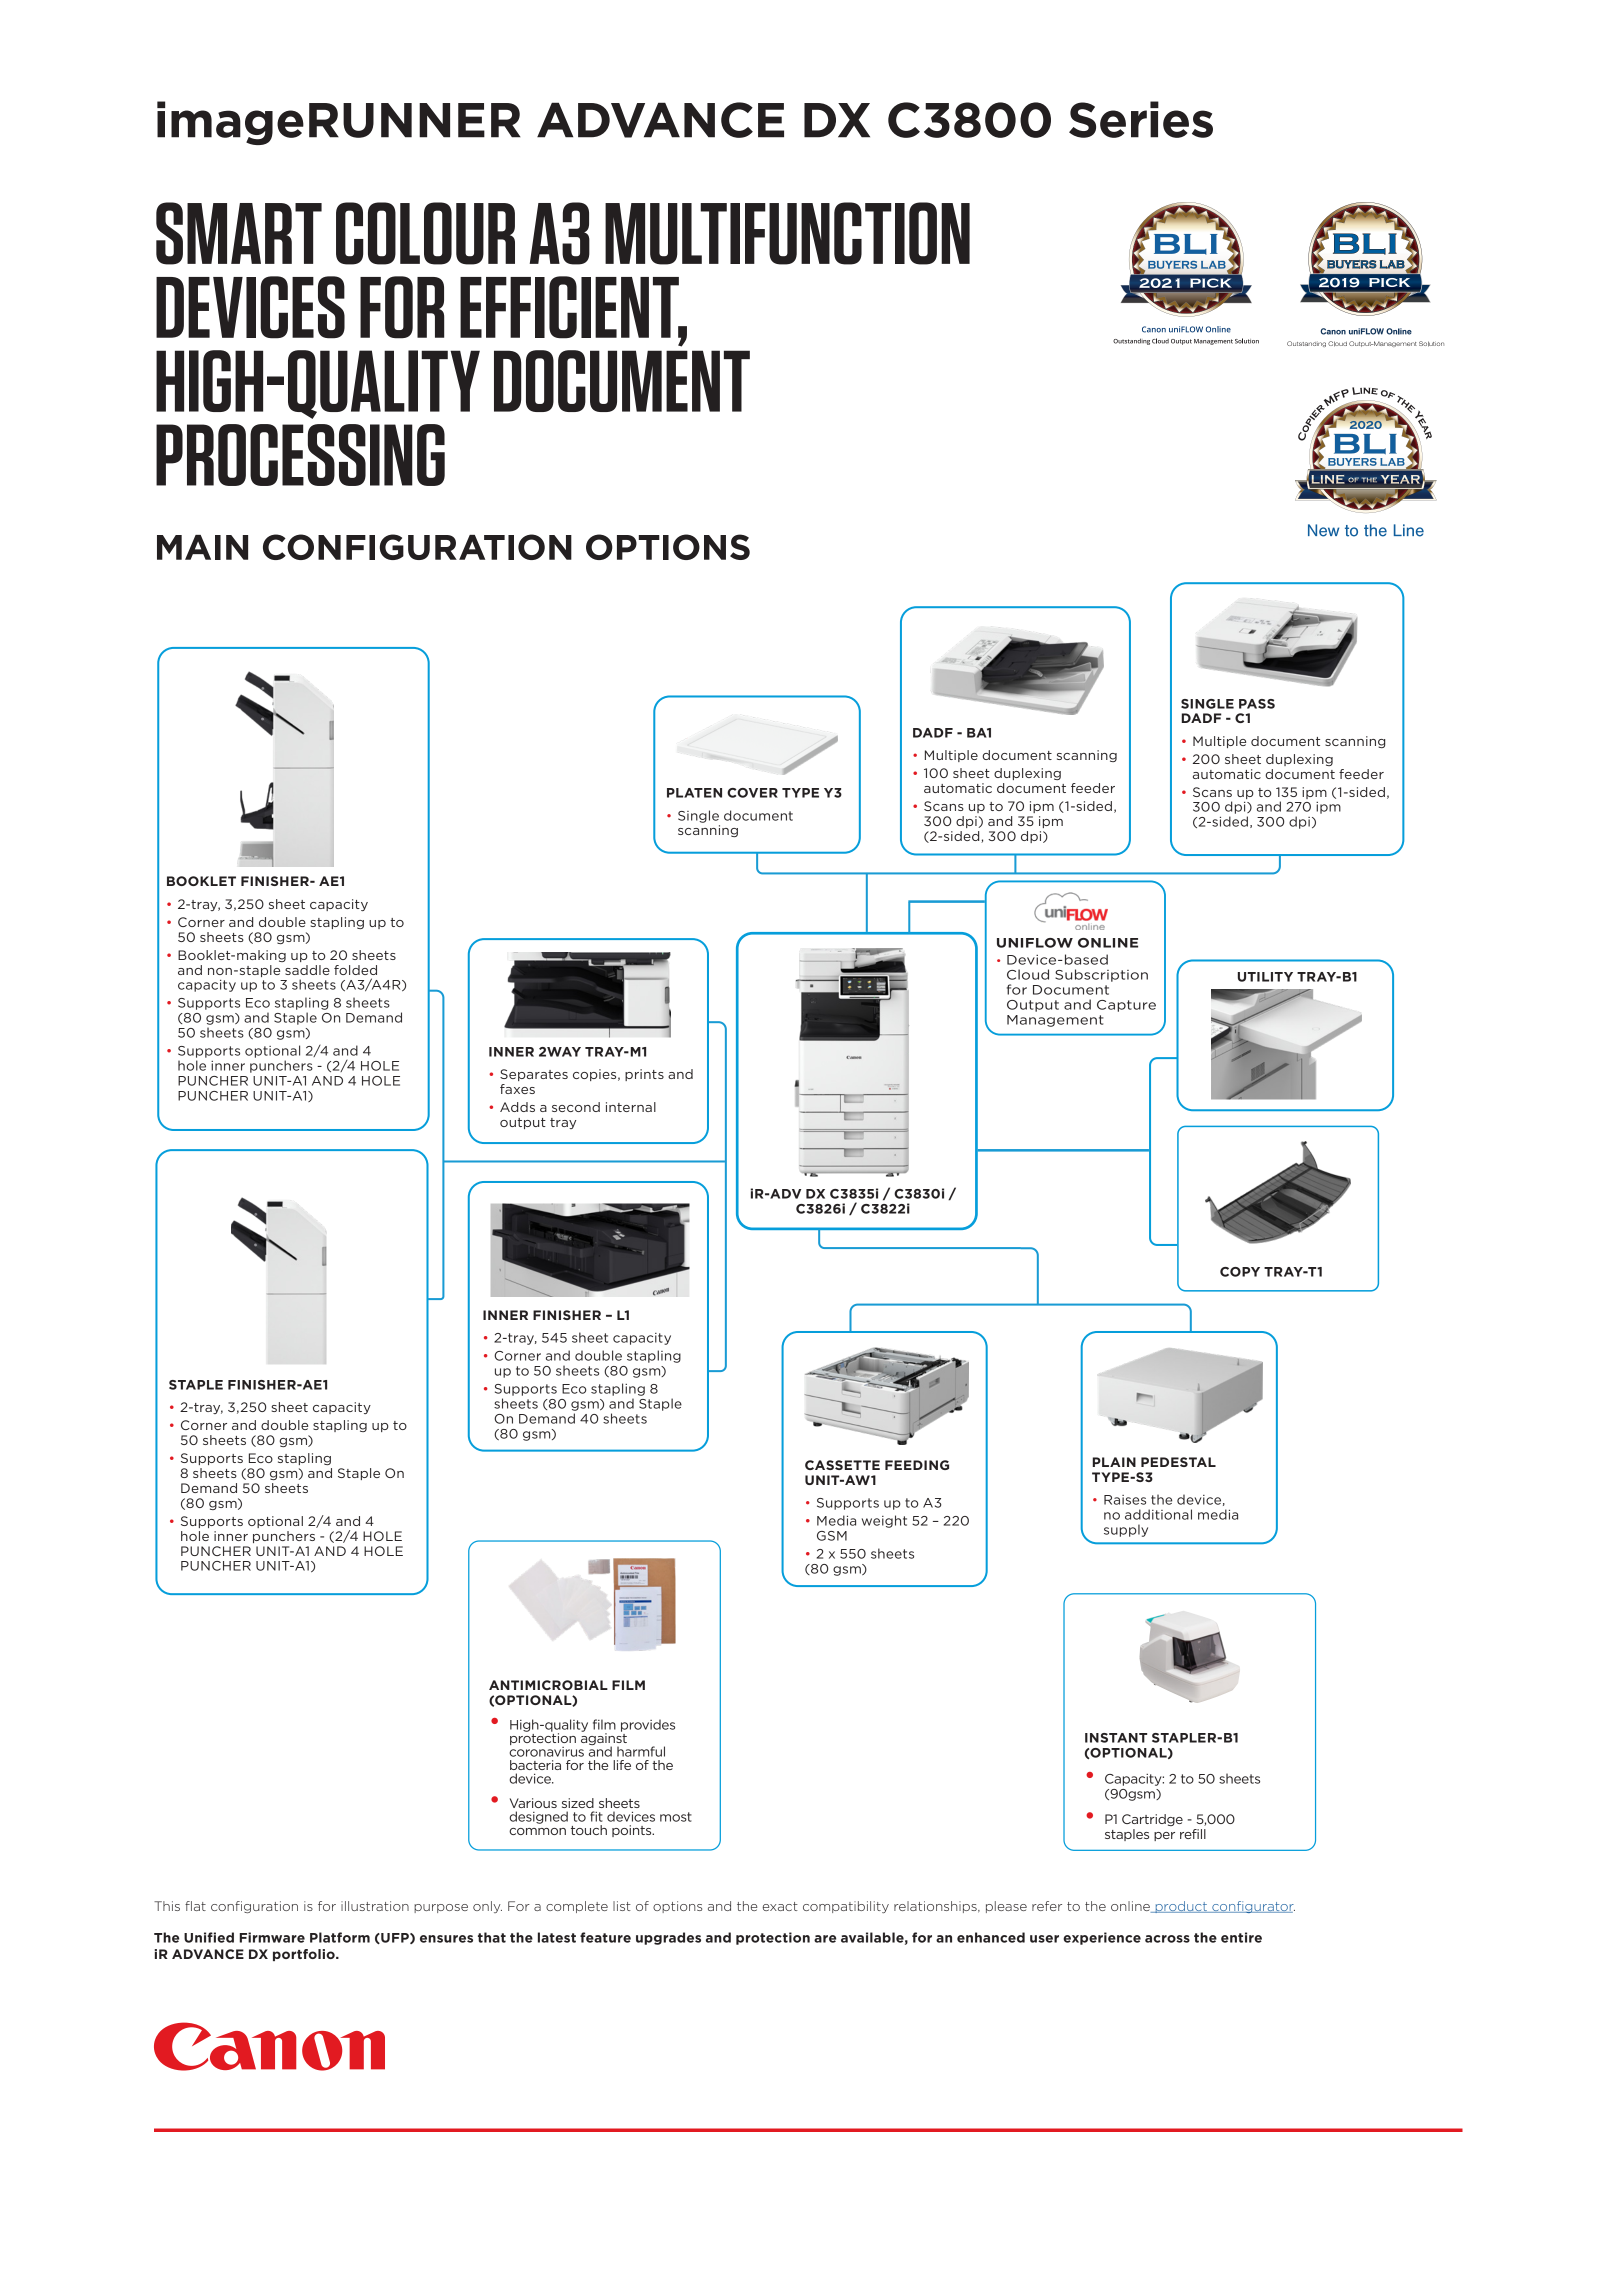  What do you see at coordinates (1141, 119) in the document?
I see `Series` at bounding box center [1141, 119].
